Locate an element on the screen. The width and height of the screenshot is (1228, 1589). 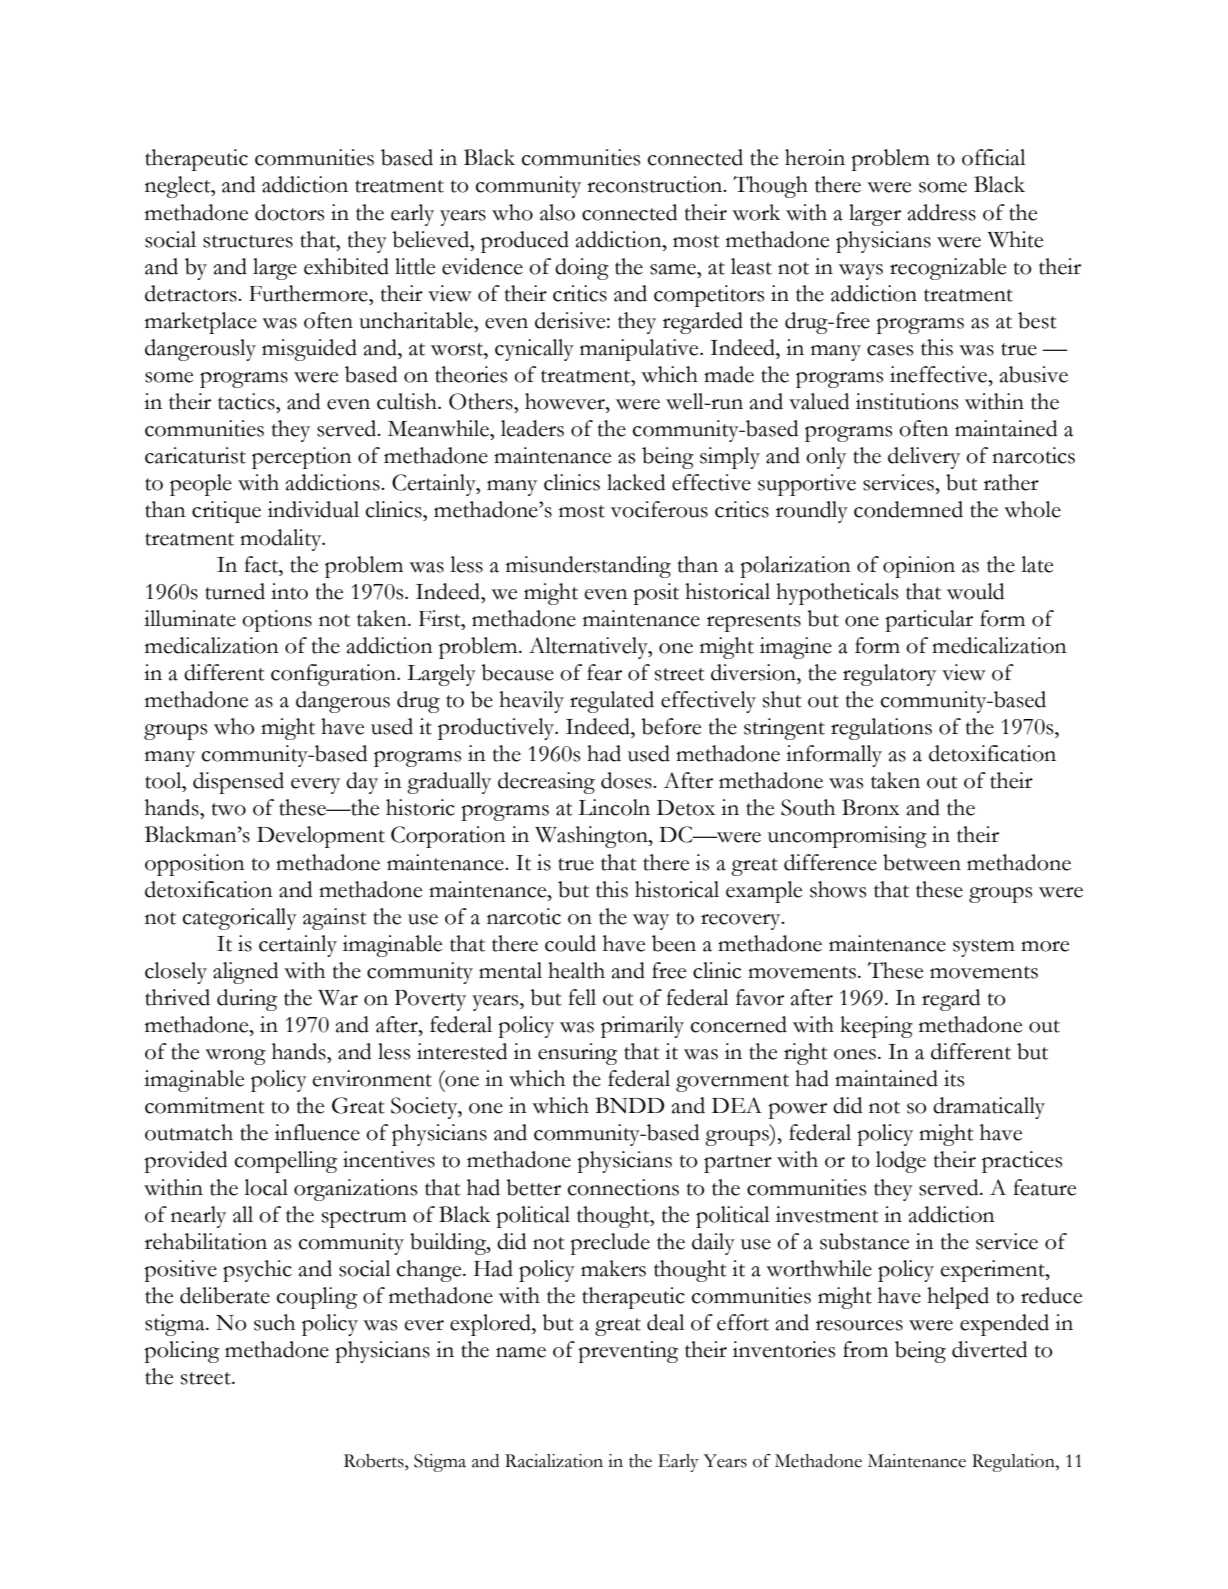
doctors is located at coordinates (289, 212).
